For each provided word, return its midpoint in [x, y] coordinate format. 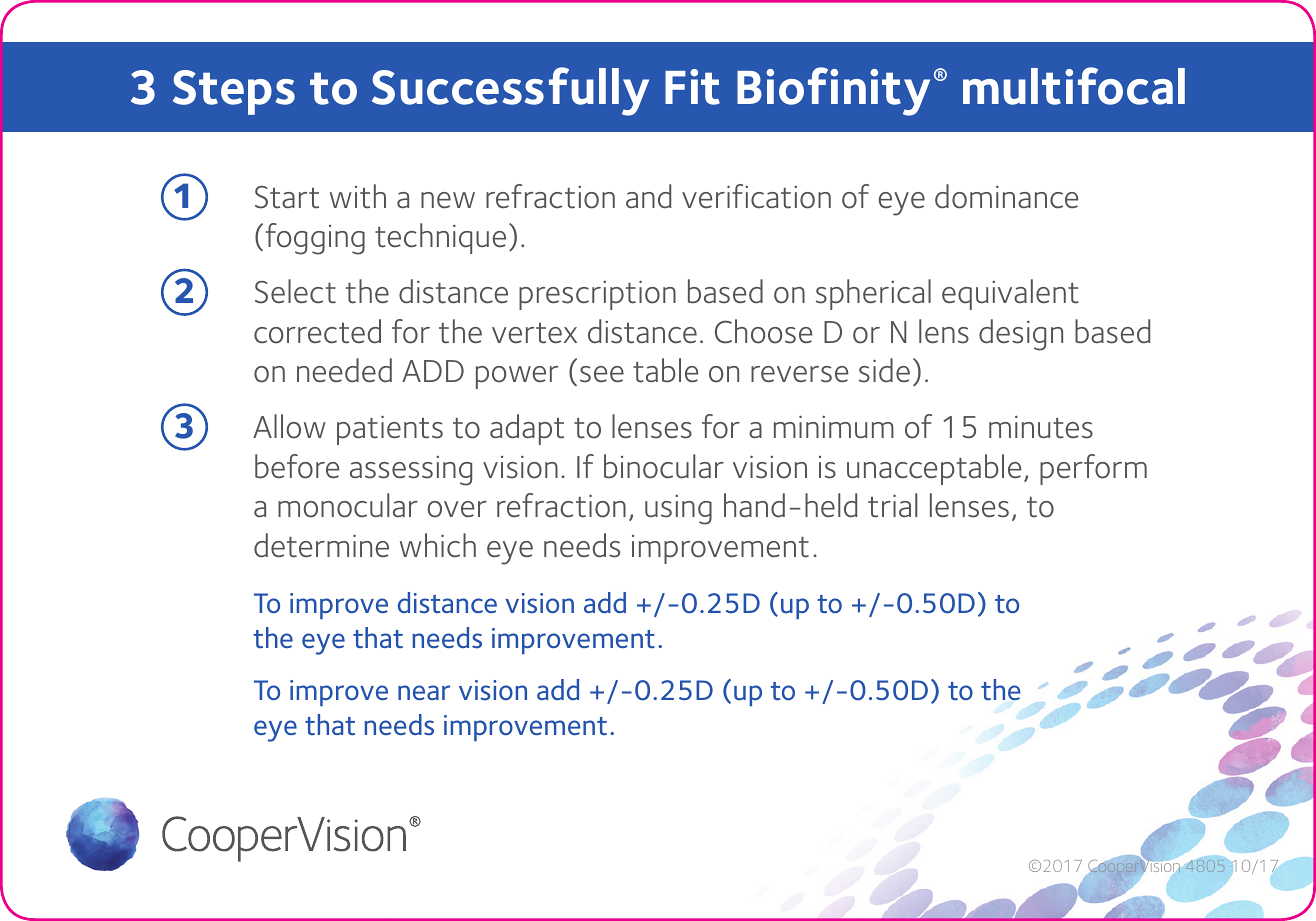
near [424, 692]
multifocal [1074, 86]
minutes [1041, 427]
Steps [234, 92]
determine [321, 545]
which [438, 545]
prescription [597, 295]
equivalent [1010, 294]
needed [344, 370]
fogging [315, 239]
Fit [692, 87]
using [678, 510]
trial [892, 505]
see [602, 374]
